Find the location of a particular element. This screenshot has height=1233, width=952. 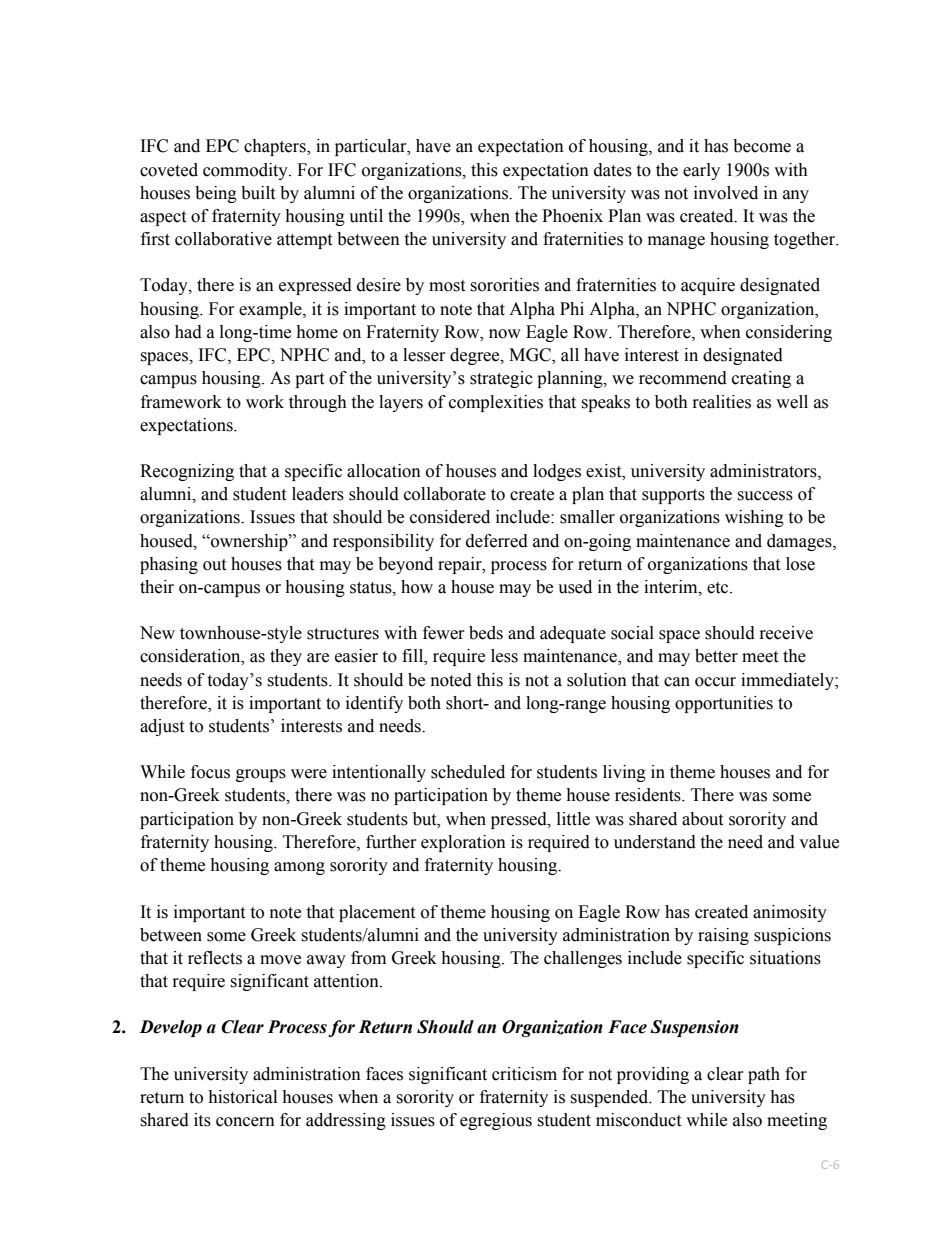

creating is located at coordinates (761, 379).
